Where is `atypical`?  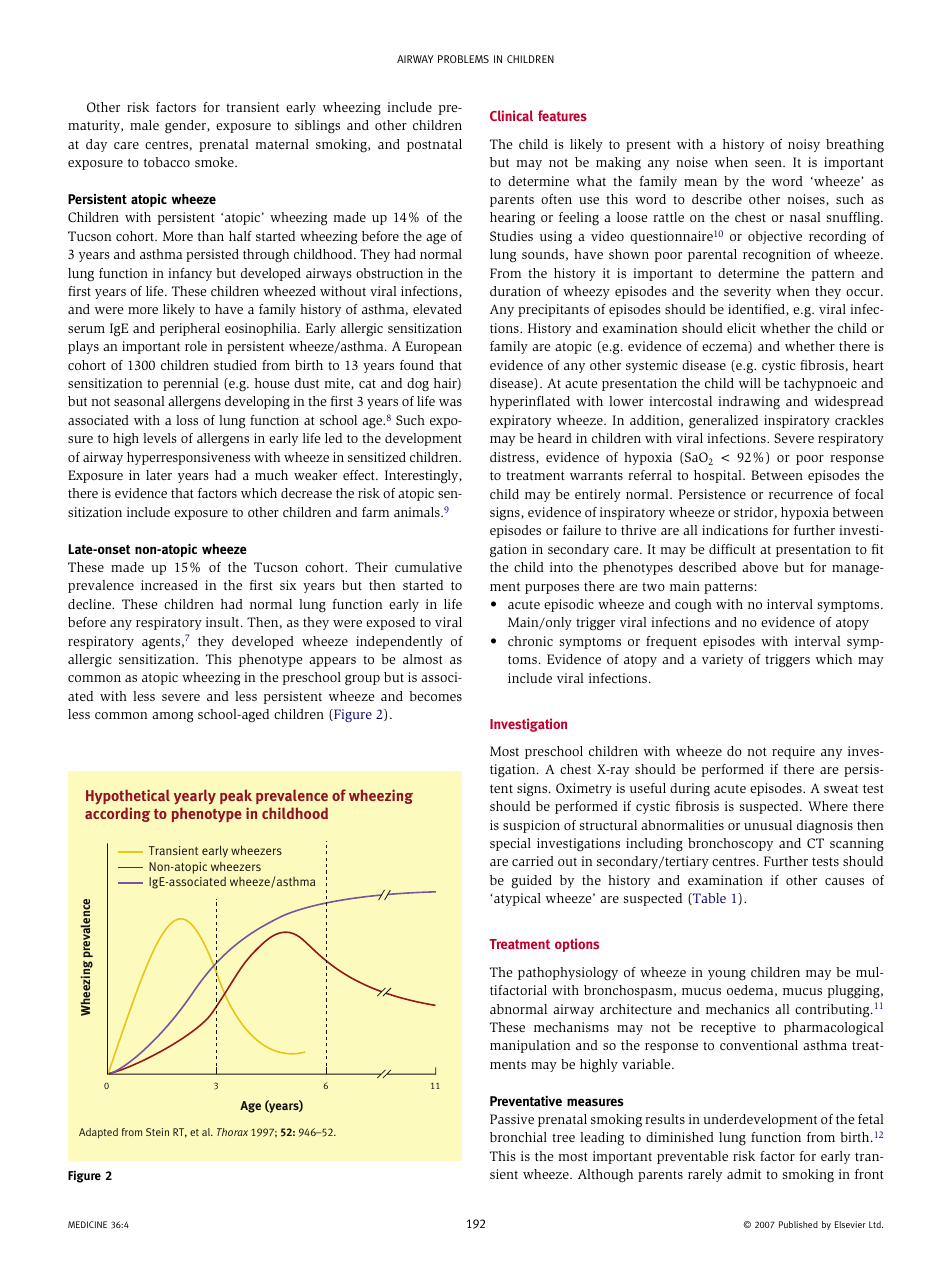 atypical is located at coordinates (517, 899).
